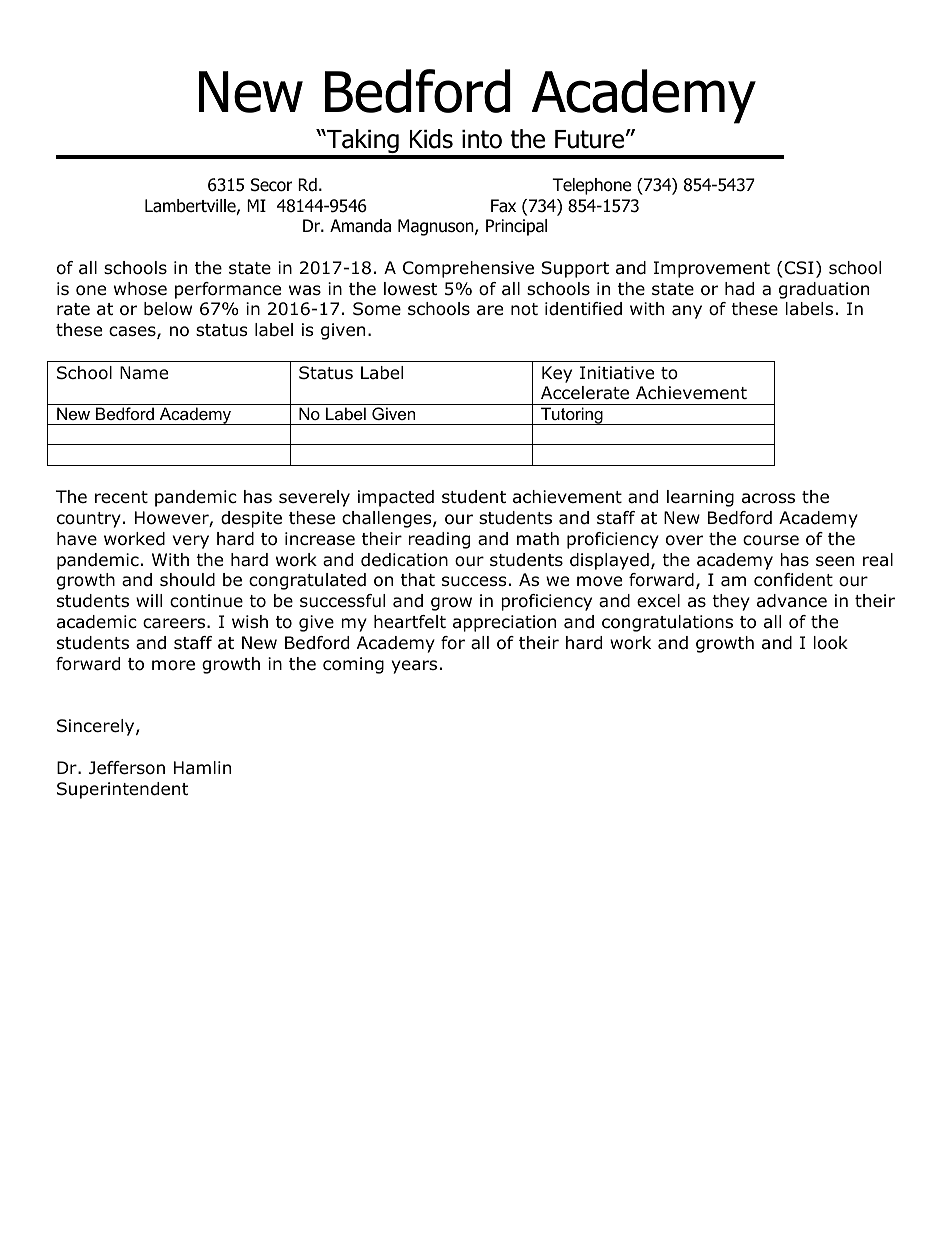  Describe the element at coordinates (768, 498) in the document. I see `across` at that location.
